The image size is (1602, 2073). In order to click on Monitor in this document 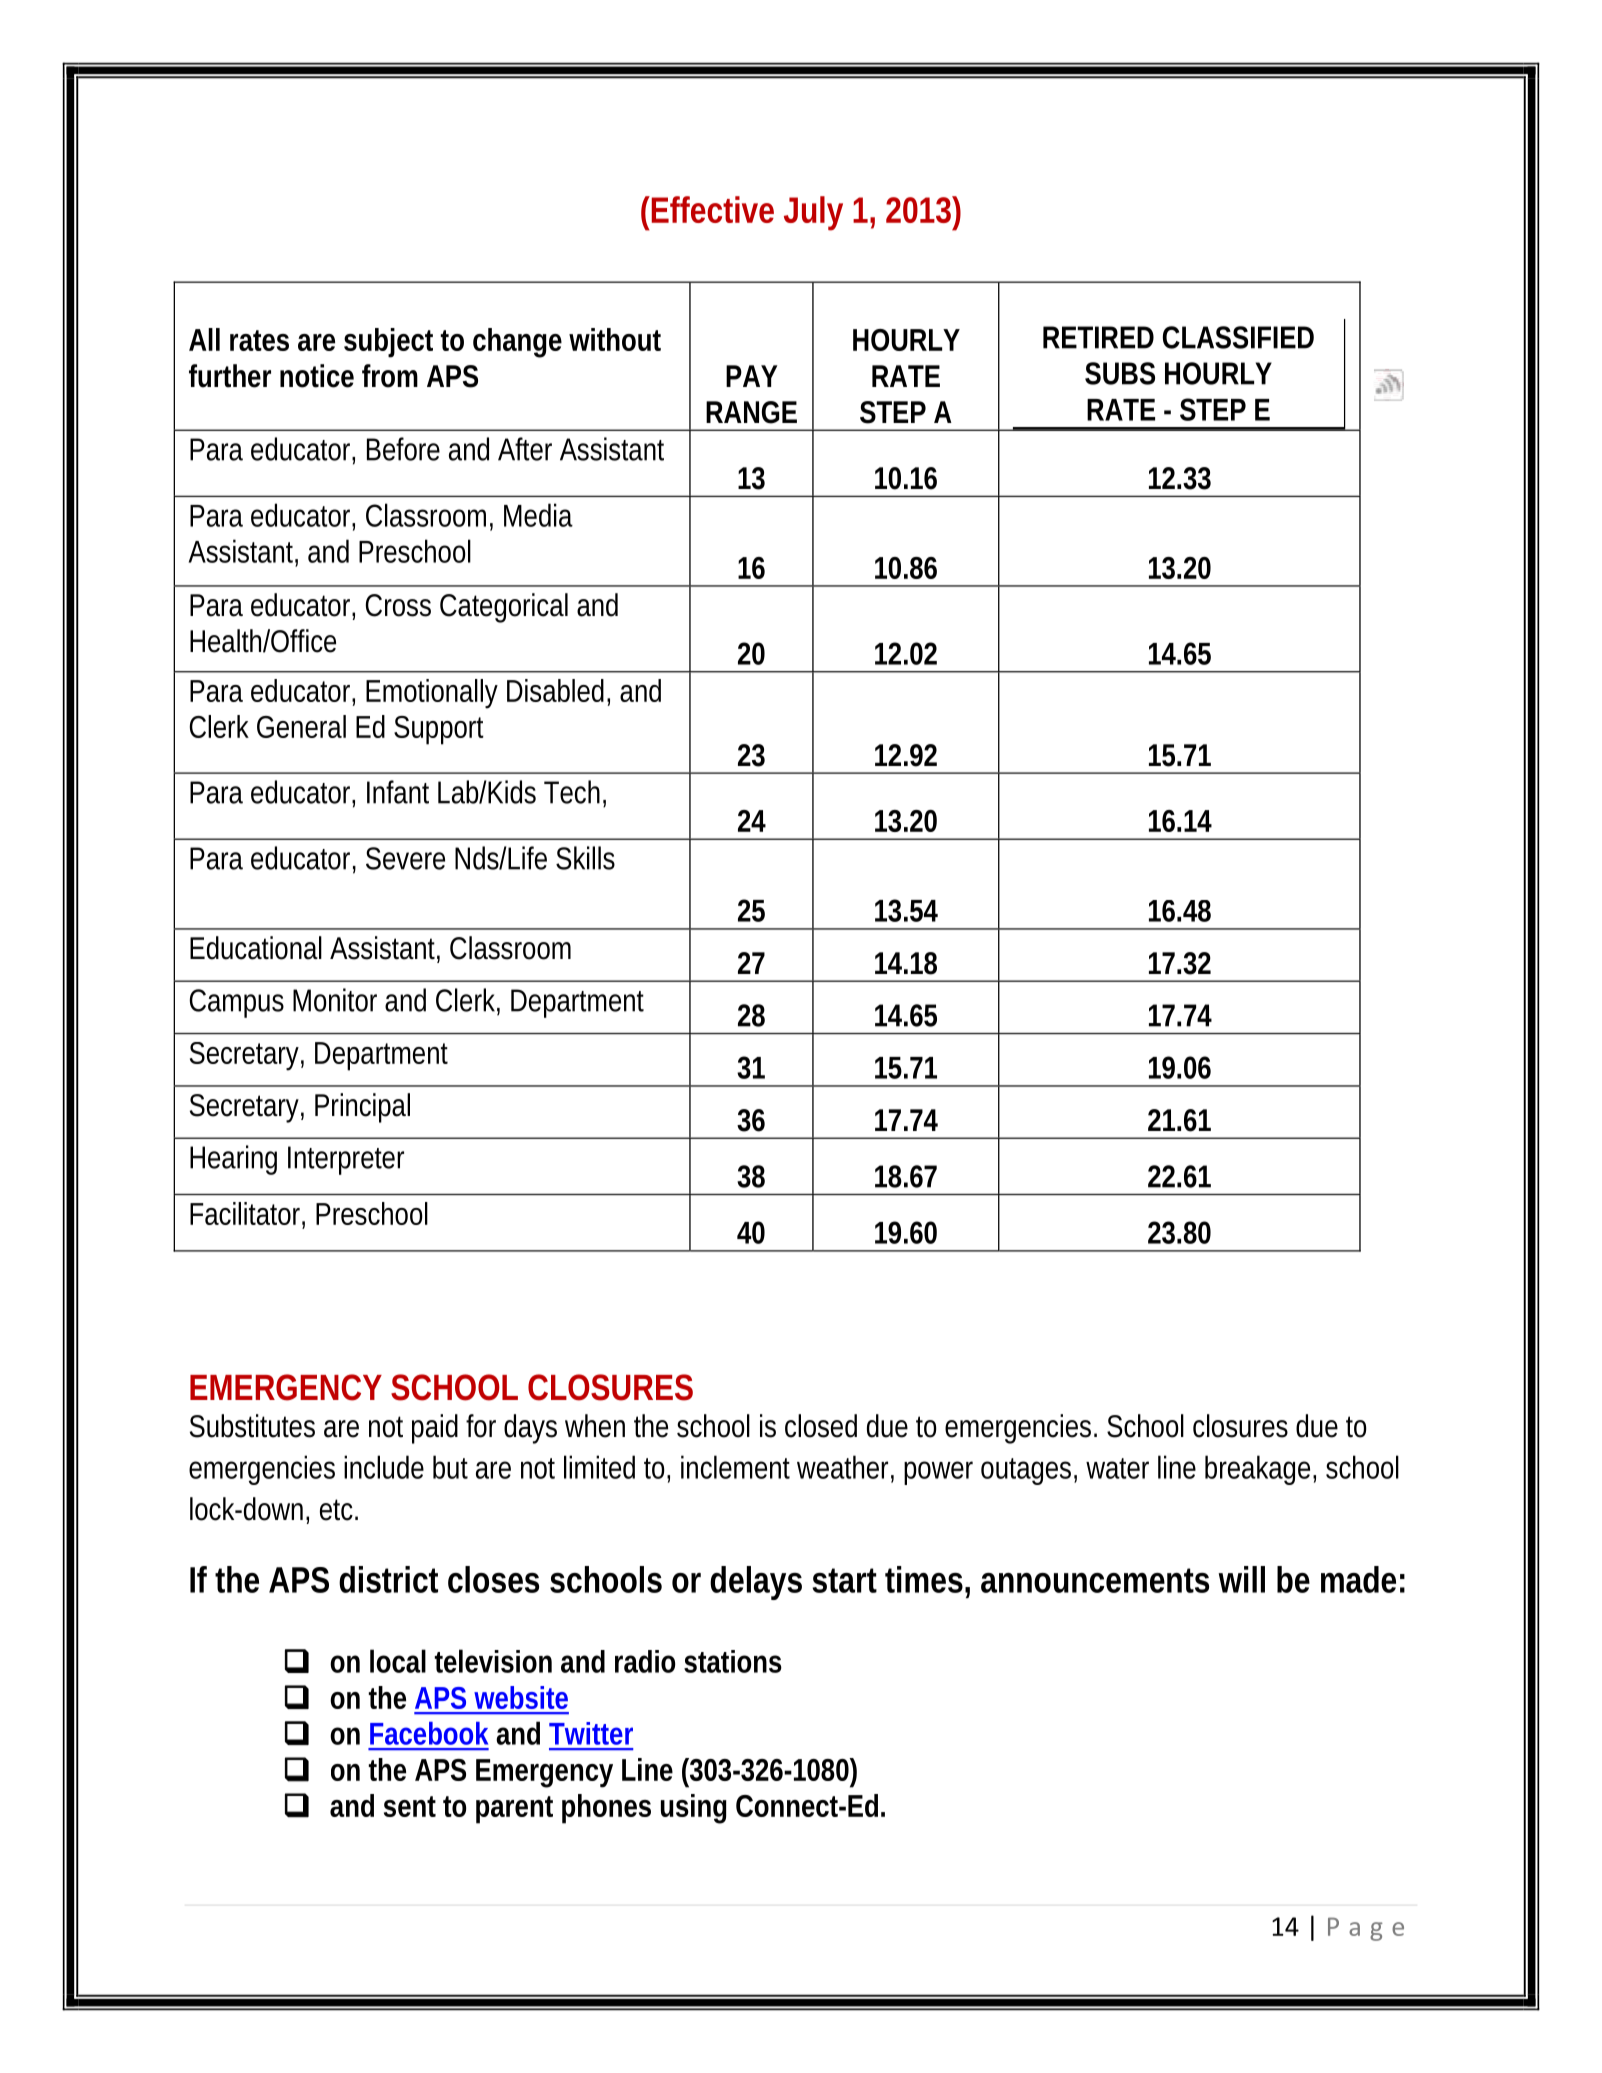, I will do `click(335, 1000)`.
